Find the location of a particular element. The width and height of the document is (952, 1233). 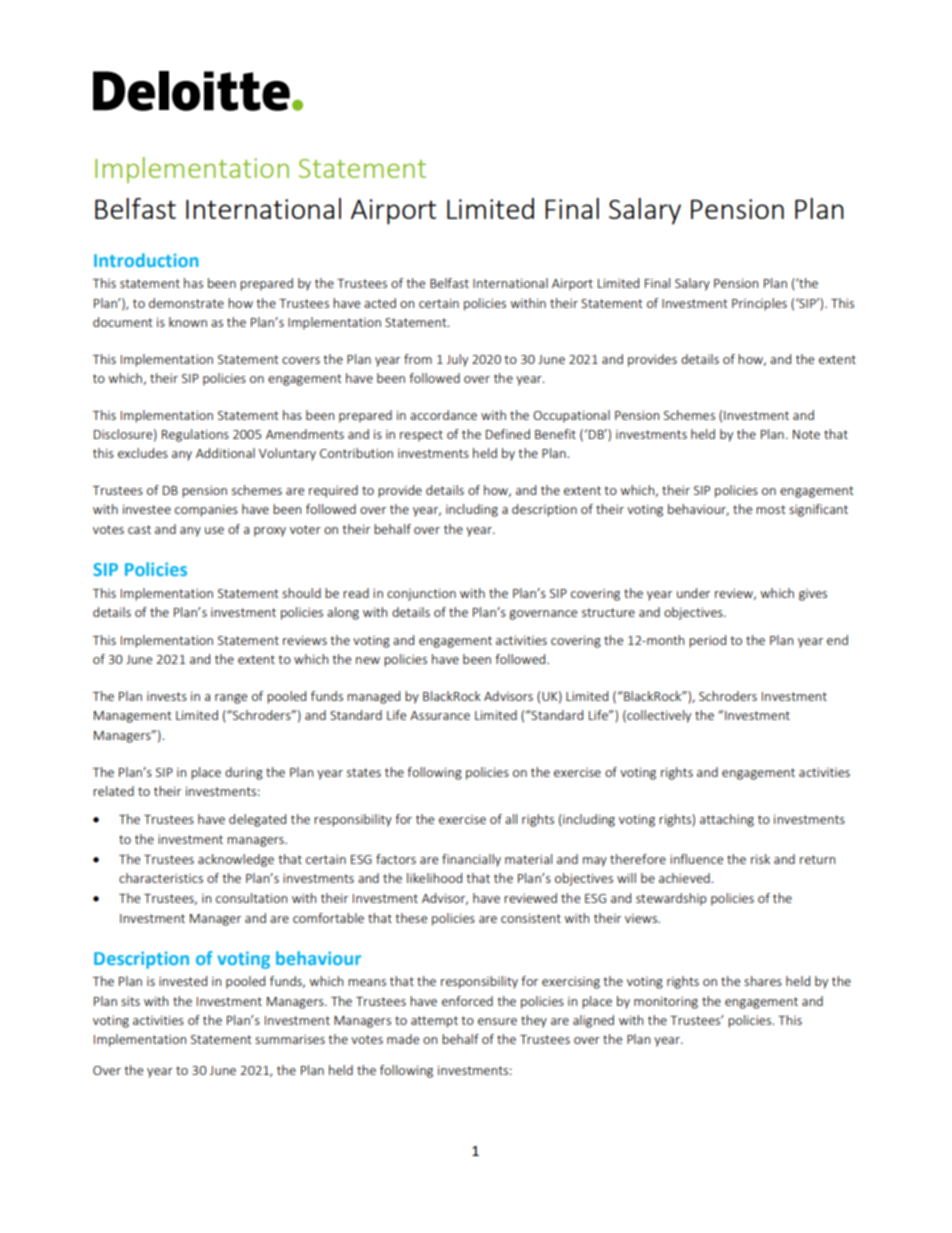

enforced is located at coordinates (467, 1001).
